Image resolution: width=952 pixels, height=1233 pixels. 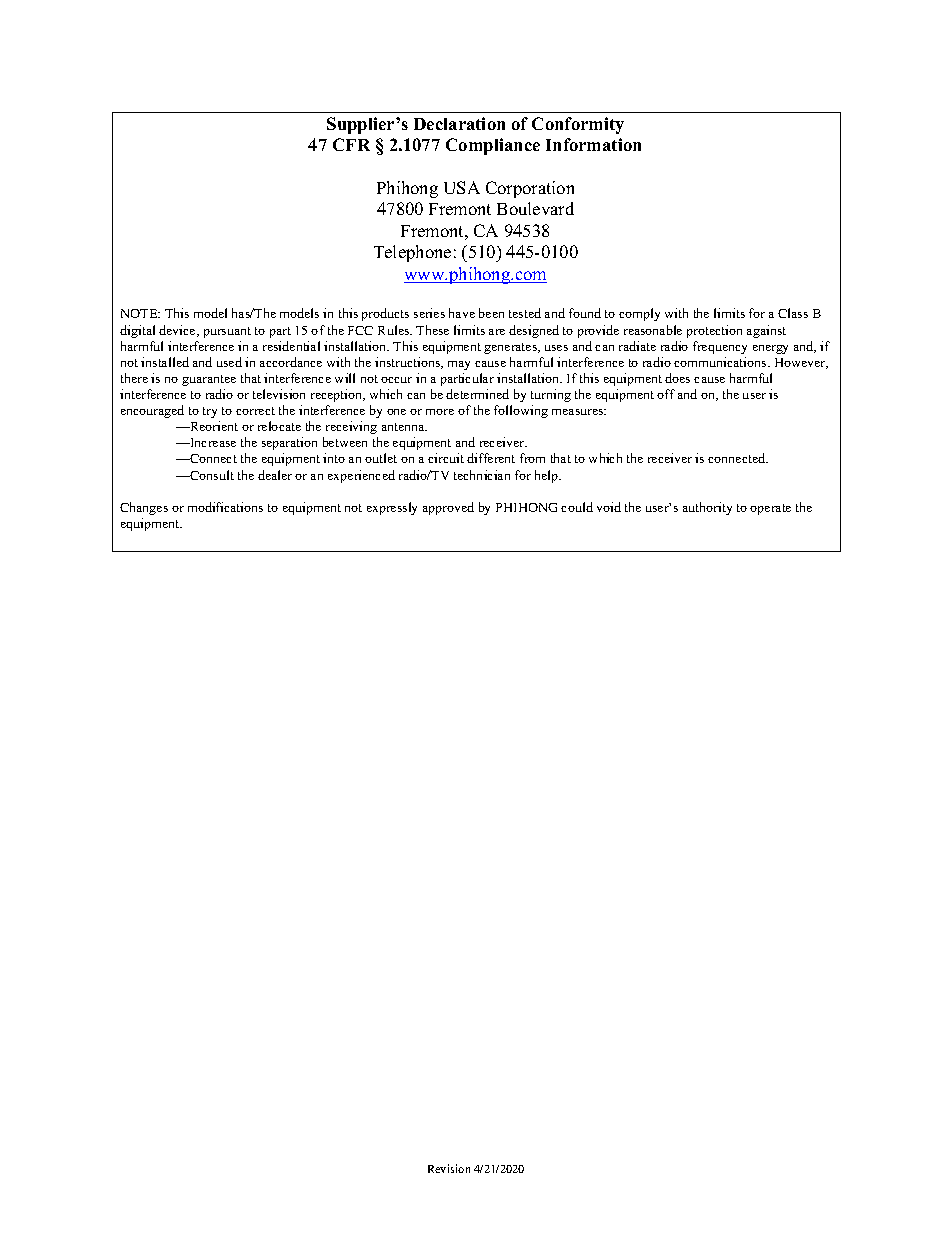 What do you see at coordinates (577, 507) in the document?
I see `could` at bounding box center [577, 507].
